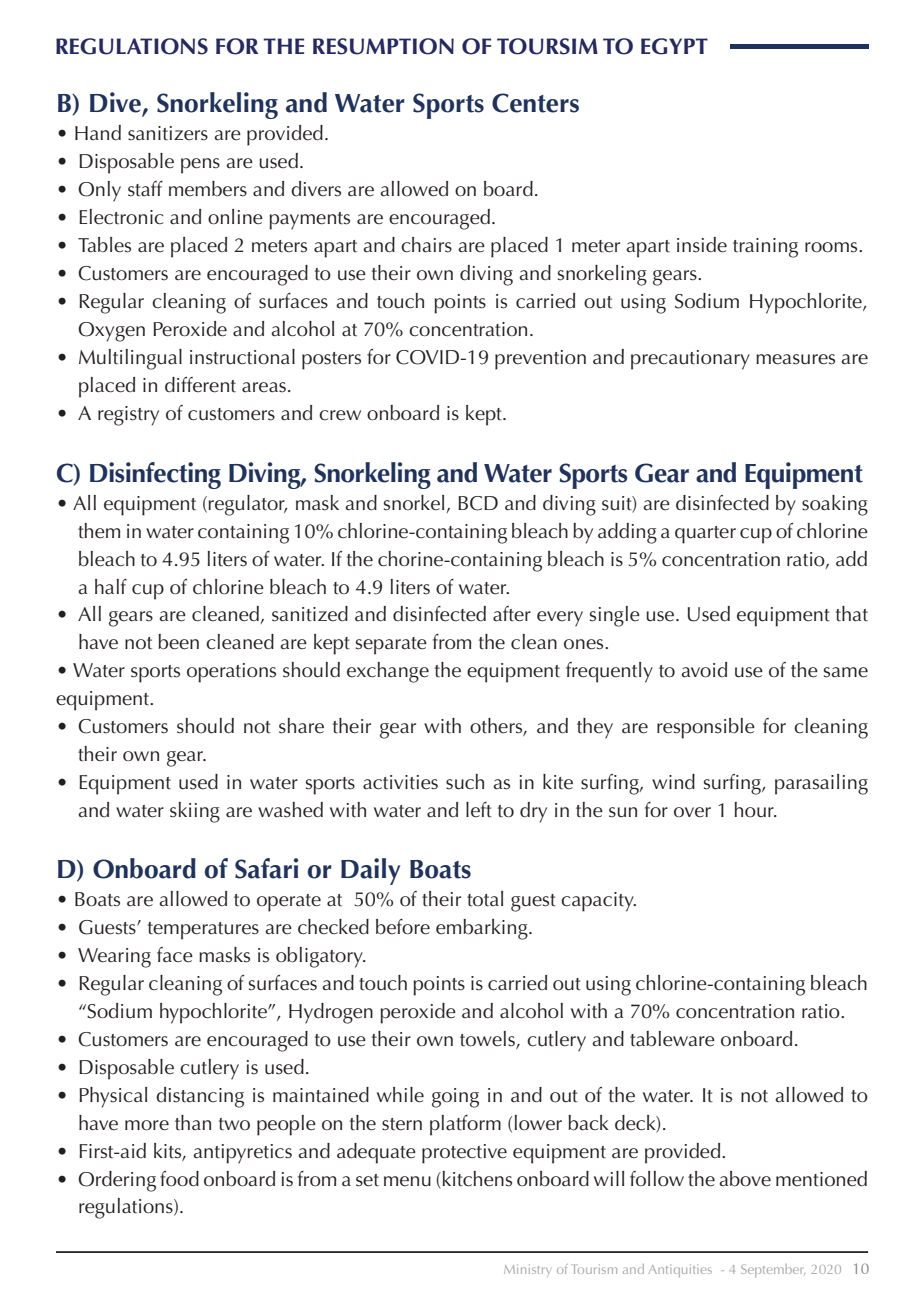 Image resolution: width=924 pixels, height=1308 pixels. Describe the element at coordinates (168, 133) in the screenshot. I see `sanitizers` at that location.
